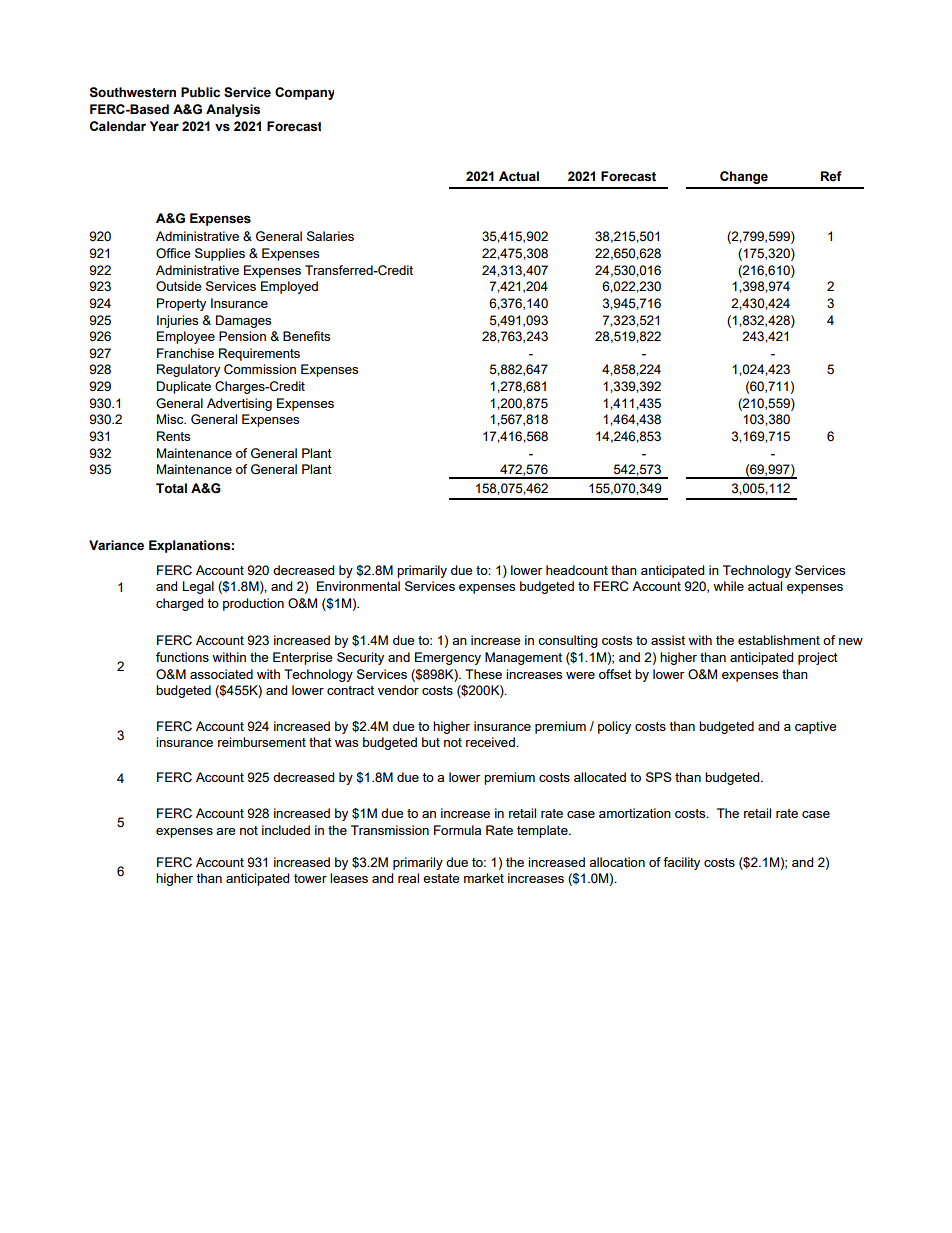 Image resolution: width=952 pixels, height=1233 pixels. What do you see at coordinates (330, 236) in the screenshot?
I see `Salaries` at bounding box center [330, 236].
